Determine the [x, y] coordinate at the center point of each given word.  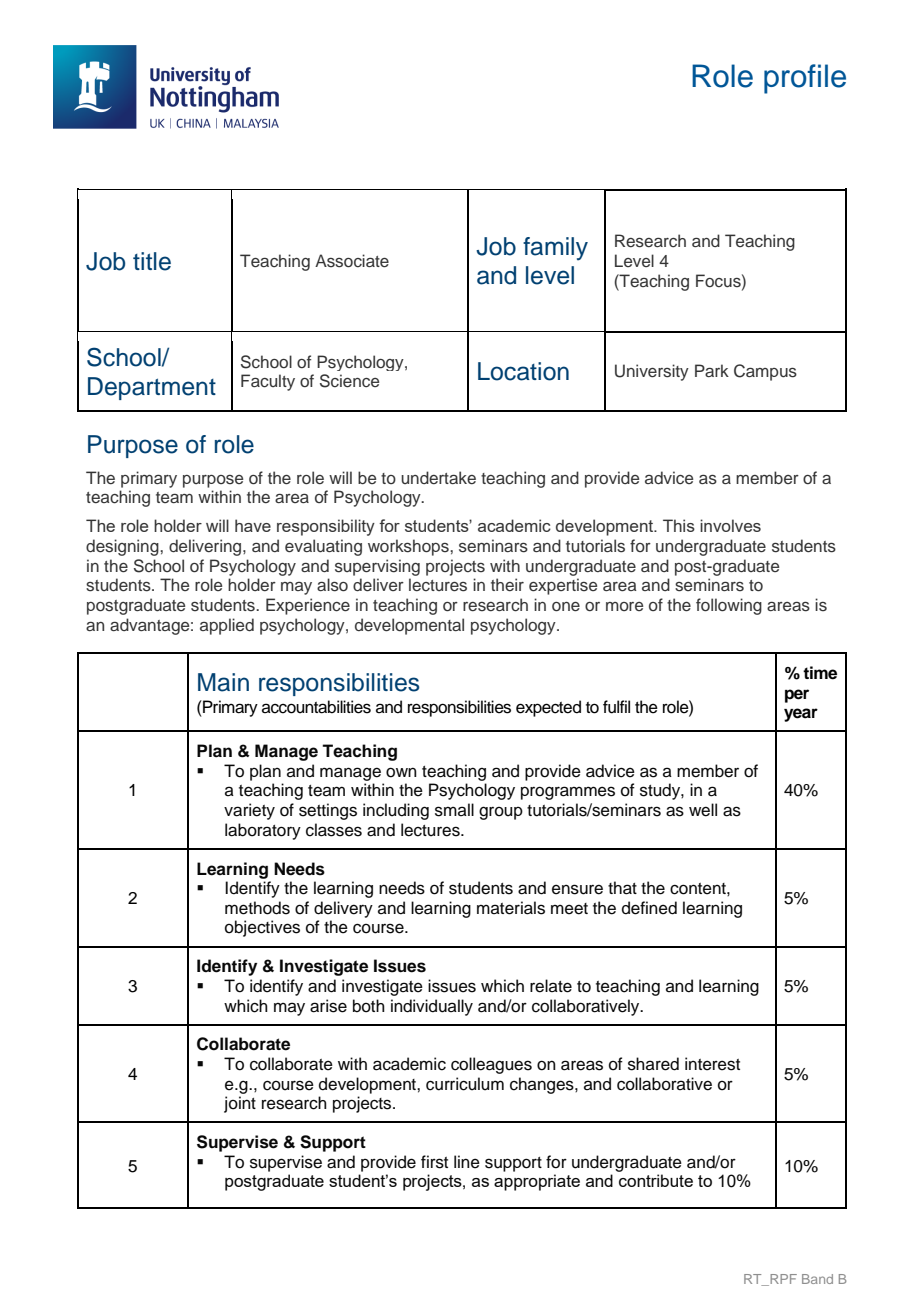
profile [805, 79]
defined [649, 908]
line [467, 1162]
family [555, 249]
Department [152, 388]
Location [523, 371]
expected [548, 708]
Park [712, 370]
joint [240, 1104]
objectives [262, 928]
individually [432, 1007]
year [801, 715]
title [152, 261]
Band [817, 1279]
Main [223, 682]
